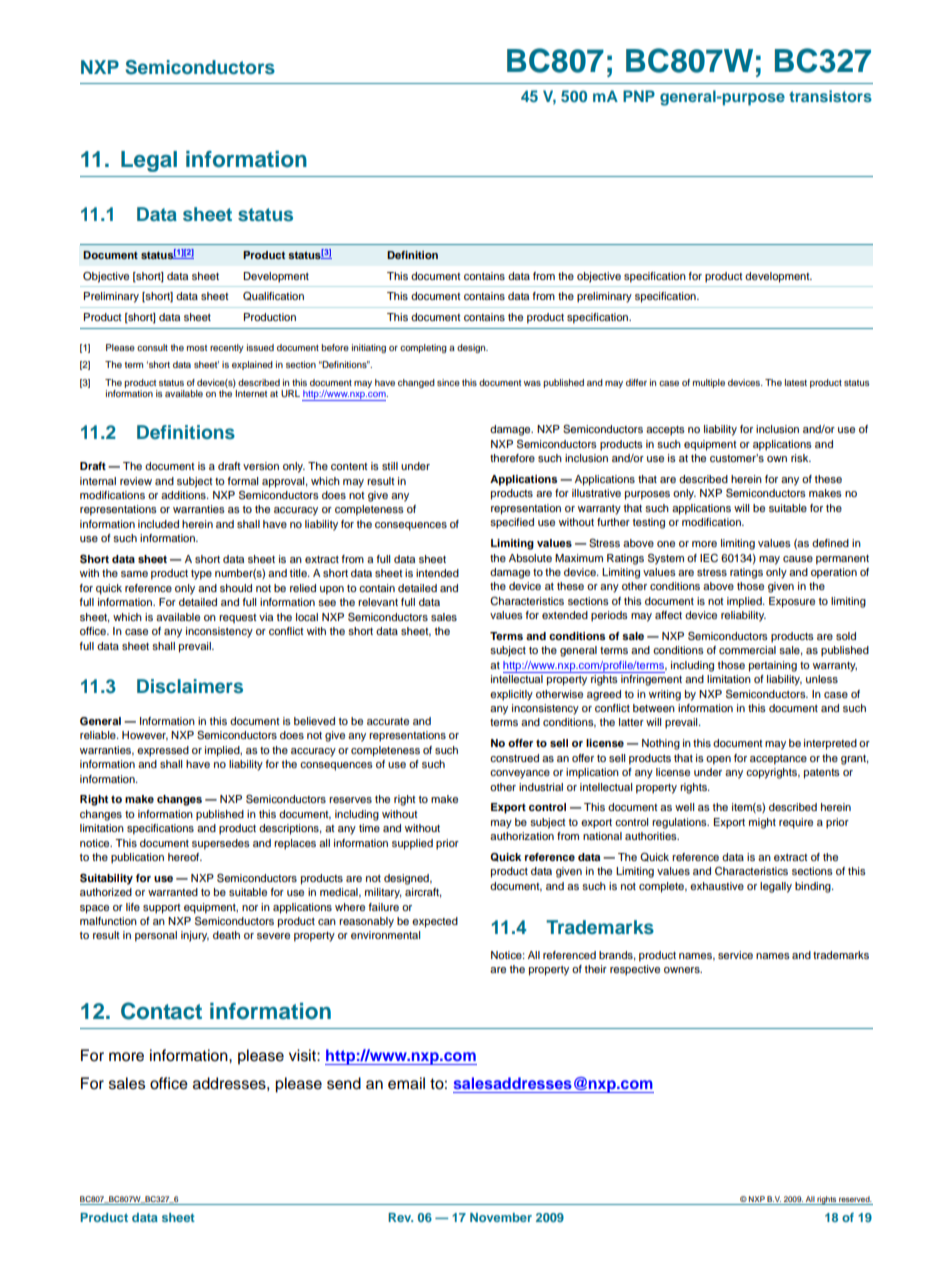 The width and height of the screenshot is (952, 1270). What do you see at coordinates (798, 559) in the screenshot?
I see `cause` at bounding box center [798, 559].
